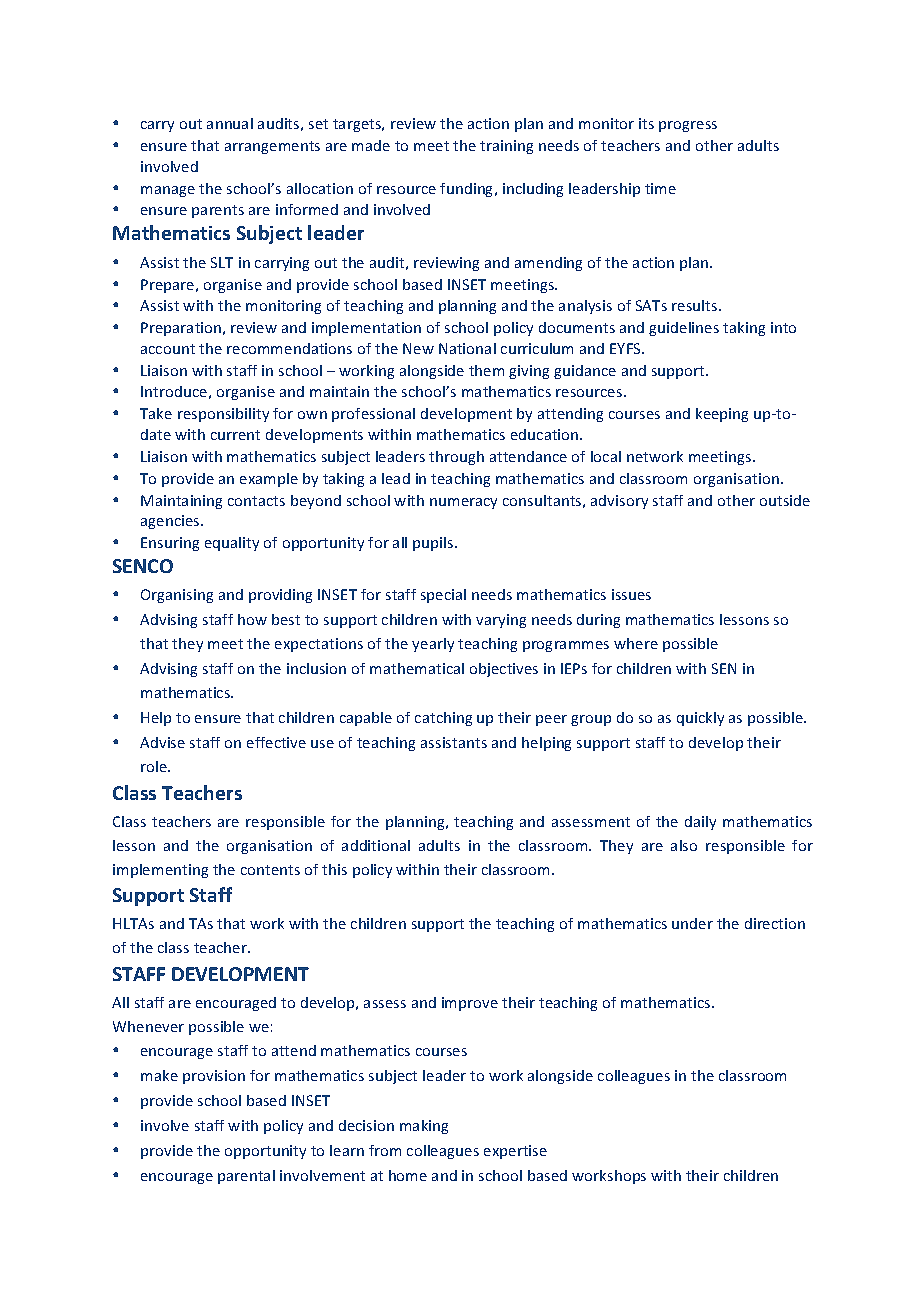  I want to click on training, so click(506, 147).
